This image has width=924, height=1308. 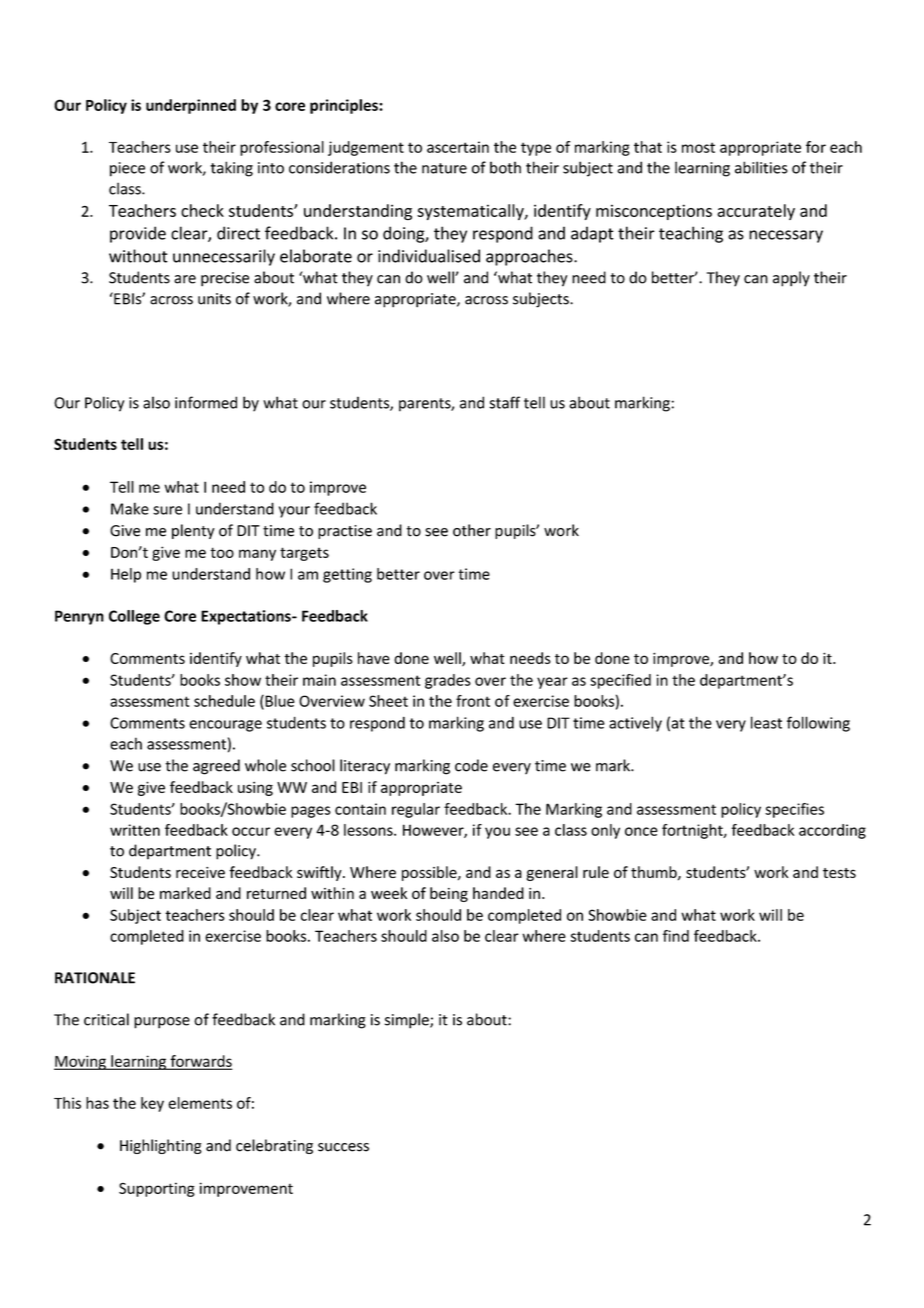 I want to click on ascertain, so click(x=458, y=147).
